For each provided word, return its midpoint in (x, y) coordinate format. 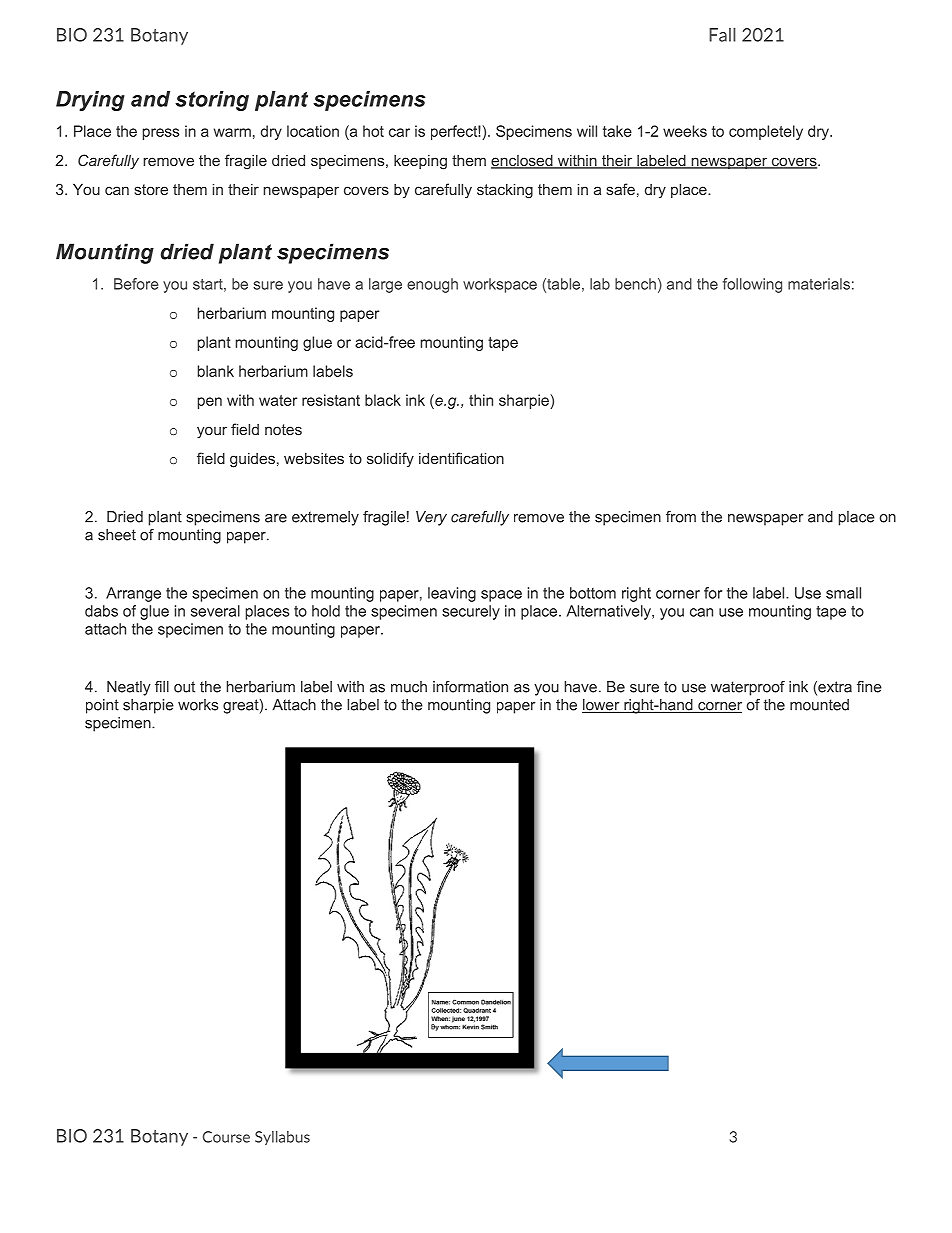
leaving (452, 594)
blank (216, 371)
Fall (722, 34)
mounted (819, 705)
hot (373, 131)
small (843, 593)
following (752, 285)
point (102, 706)
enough (432, 285)
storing (212, 101)
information (470, 687)
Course (226, 1137)
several (215, 611)
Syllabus (282, 1138)
